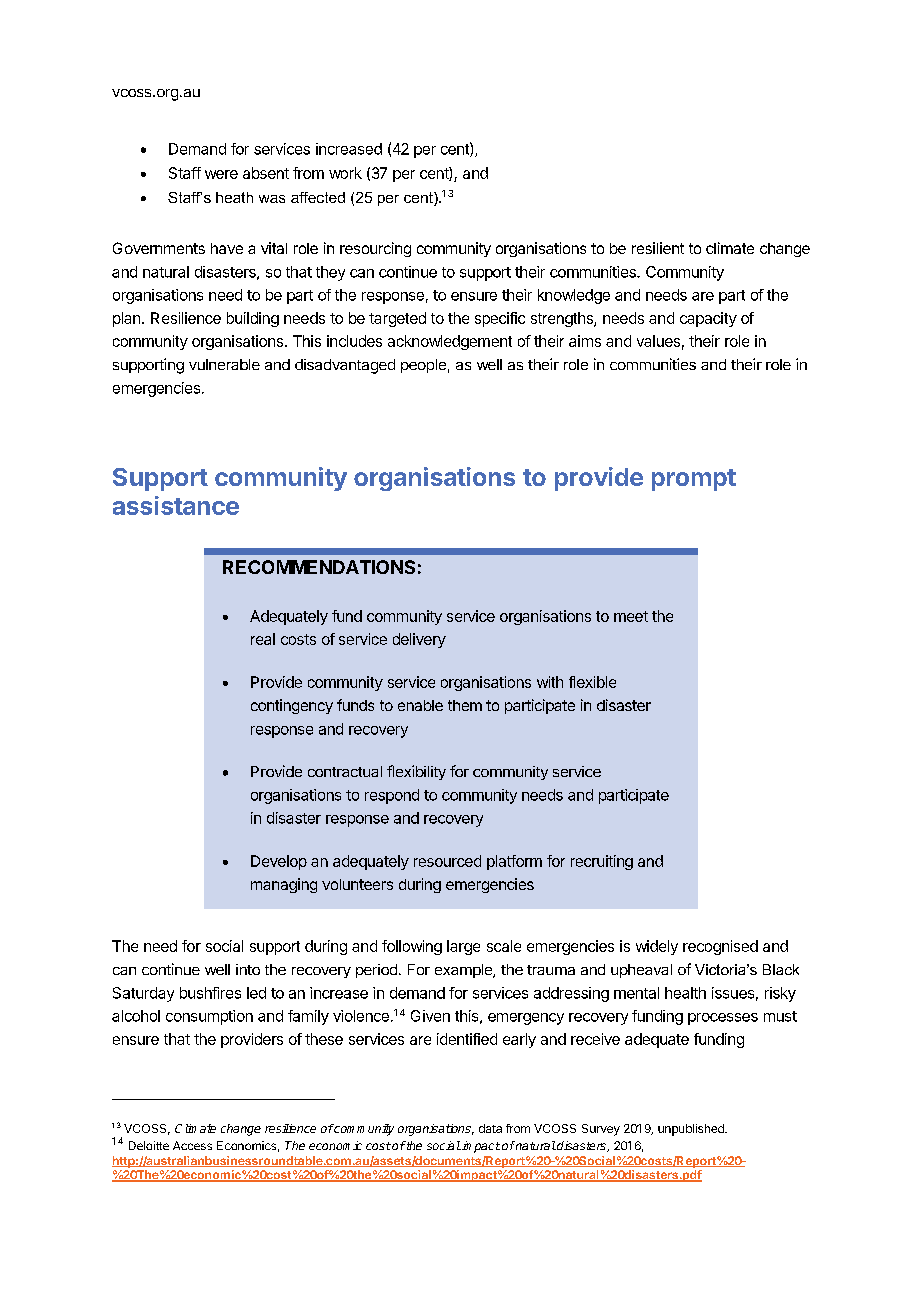 This image has width=924, height=1308. What do you see at coordinates (692, 1130) in the image?
I see `unpublished` at bounding box center [692, 1130].
